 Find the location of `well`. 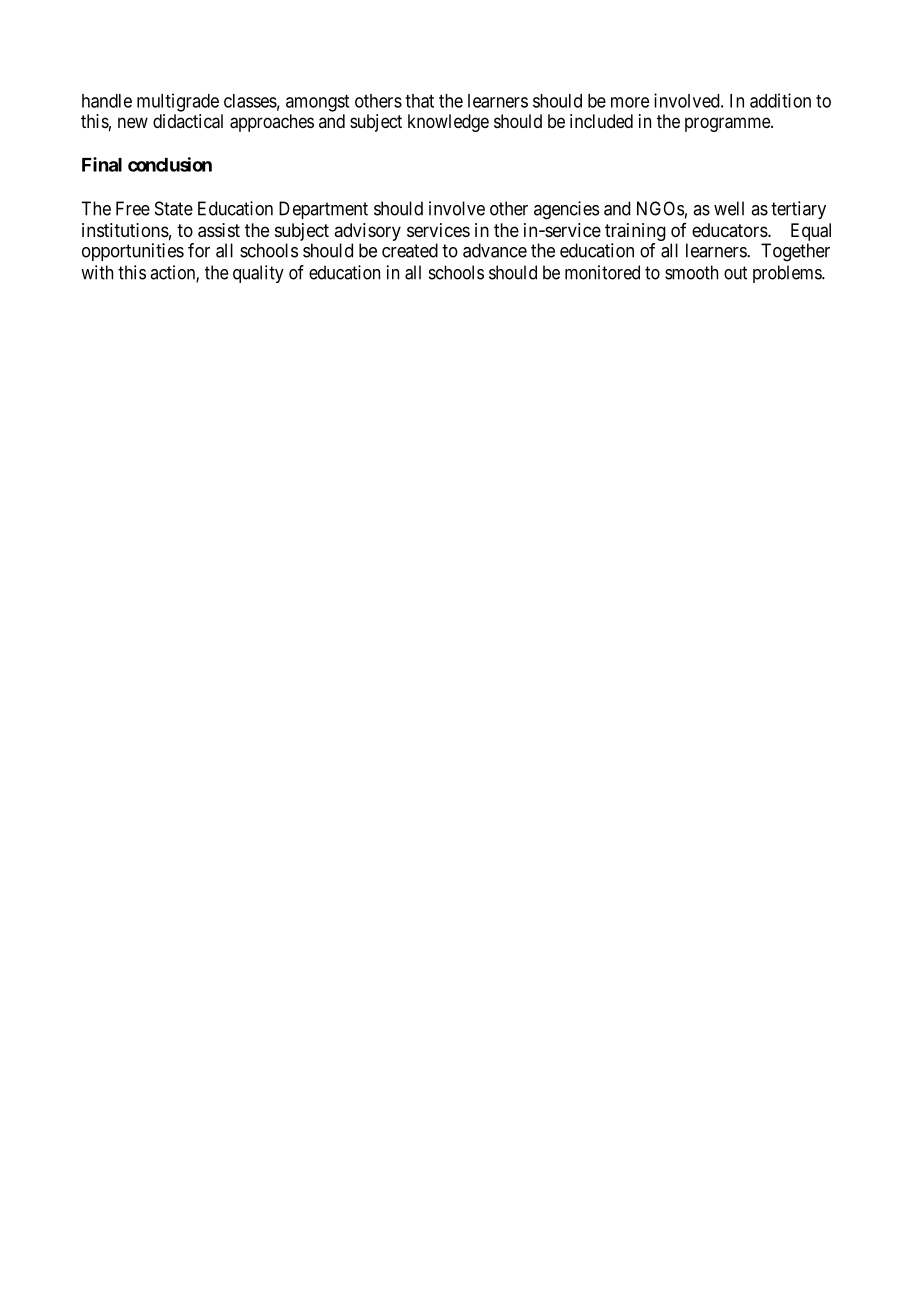

well is located at coordinates (729, 208).
